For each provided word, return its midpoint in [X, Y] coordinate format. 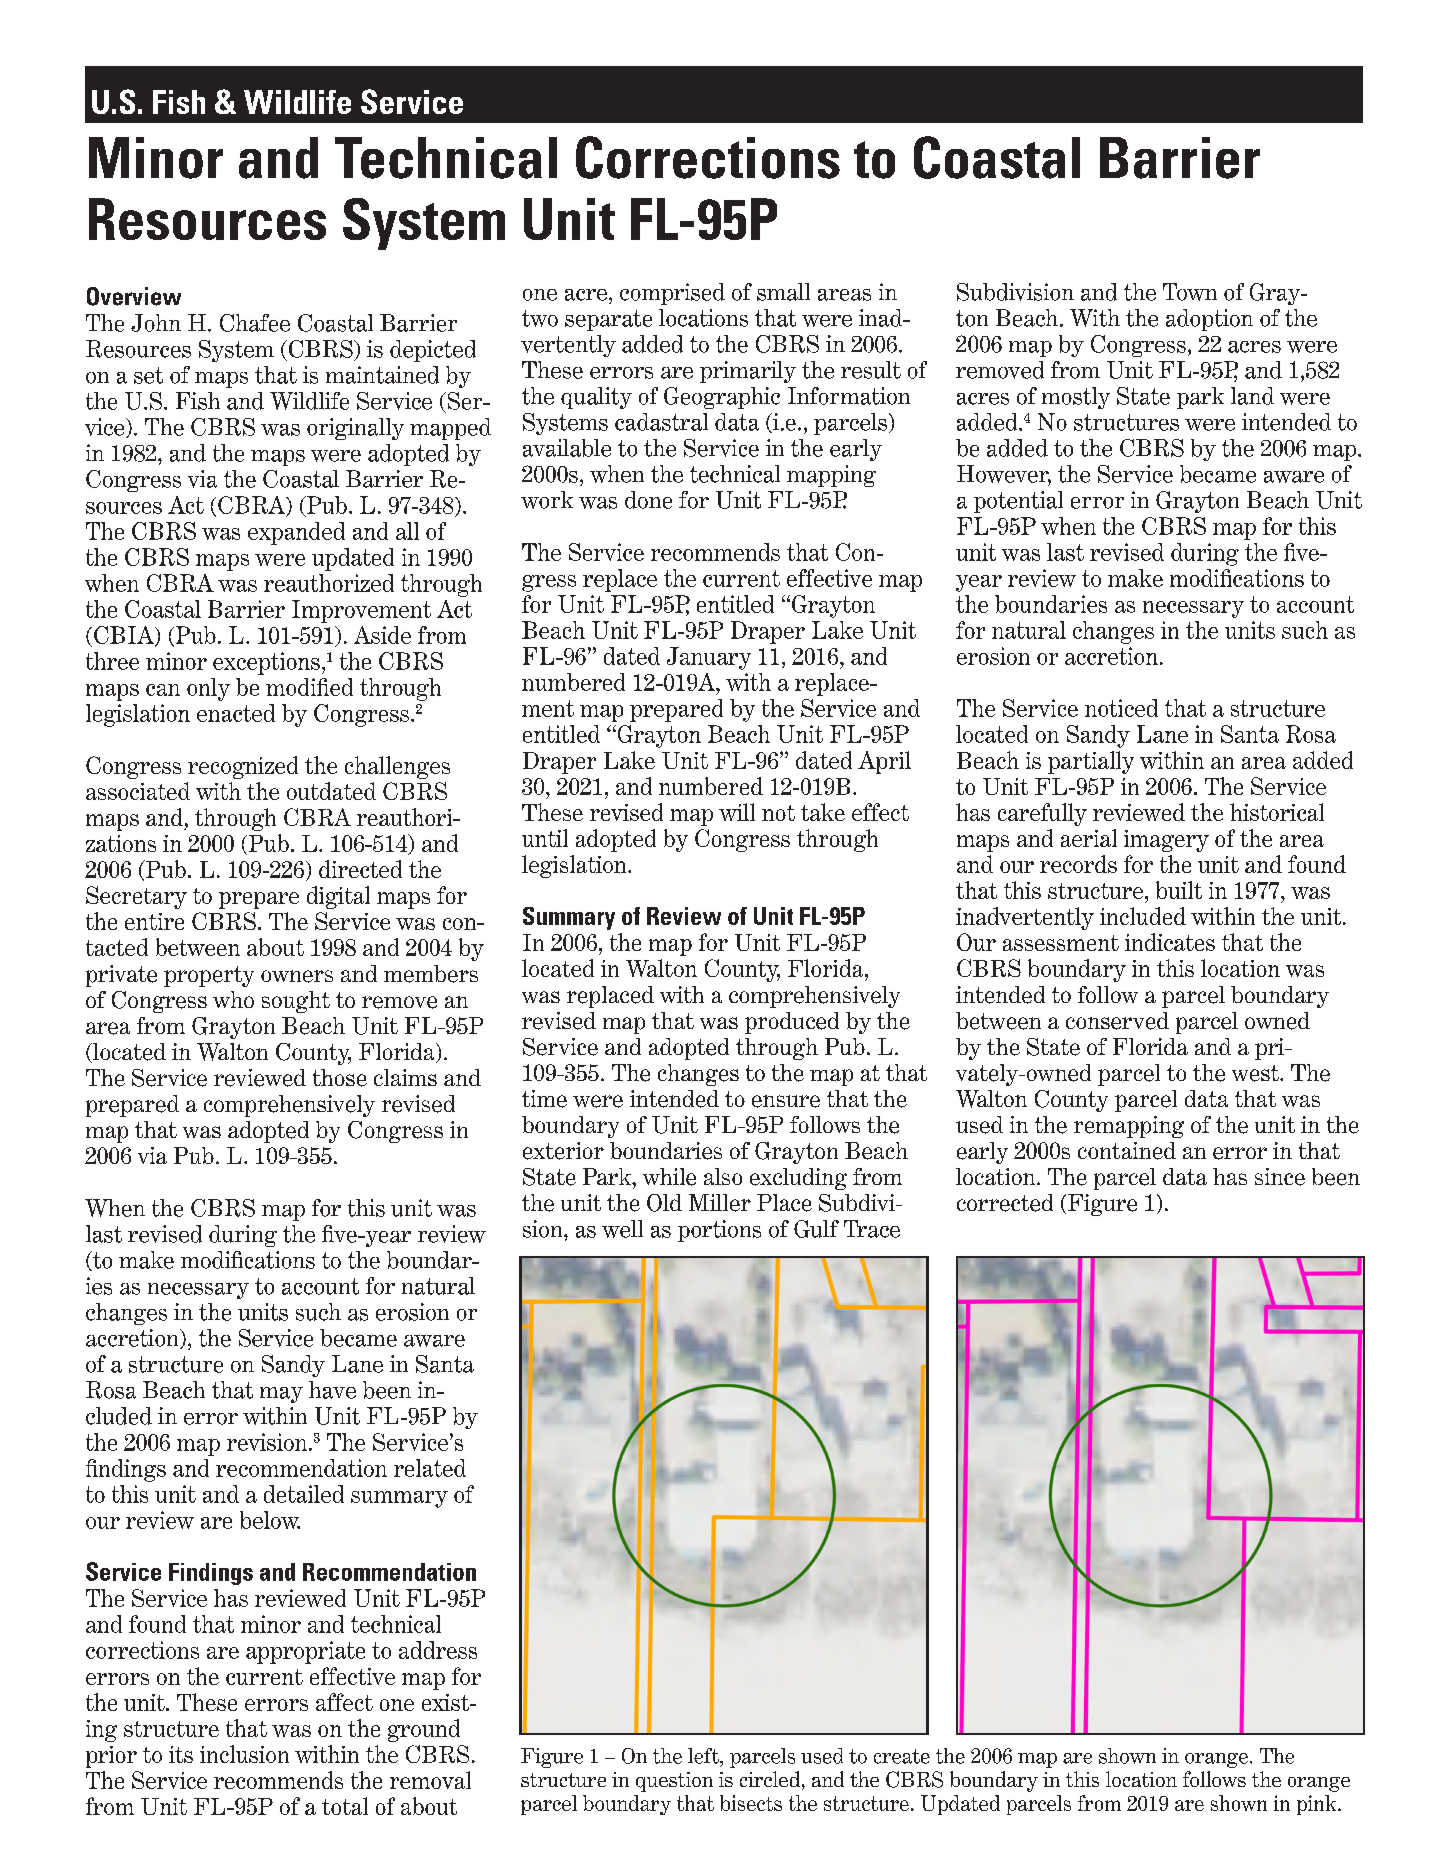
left [705, 1757]
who [233, 999]
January [709, 658]
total [345, 1806]
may [281, 1395]
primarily [748, 372]
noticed [1121, 708]
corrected [1005, 1203]
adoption [1209, 320]
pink [1318, 1805]
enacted [236, 713]
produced [792, 1023]
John [156, 323]
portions [719, 1231]
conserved [1117, 1021]
